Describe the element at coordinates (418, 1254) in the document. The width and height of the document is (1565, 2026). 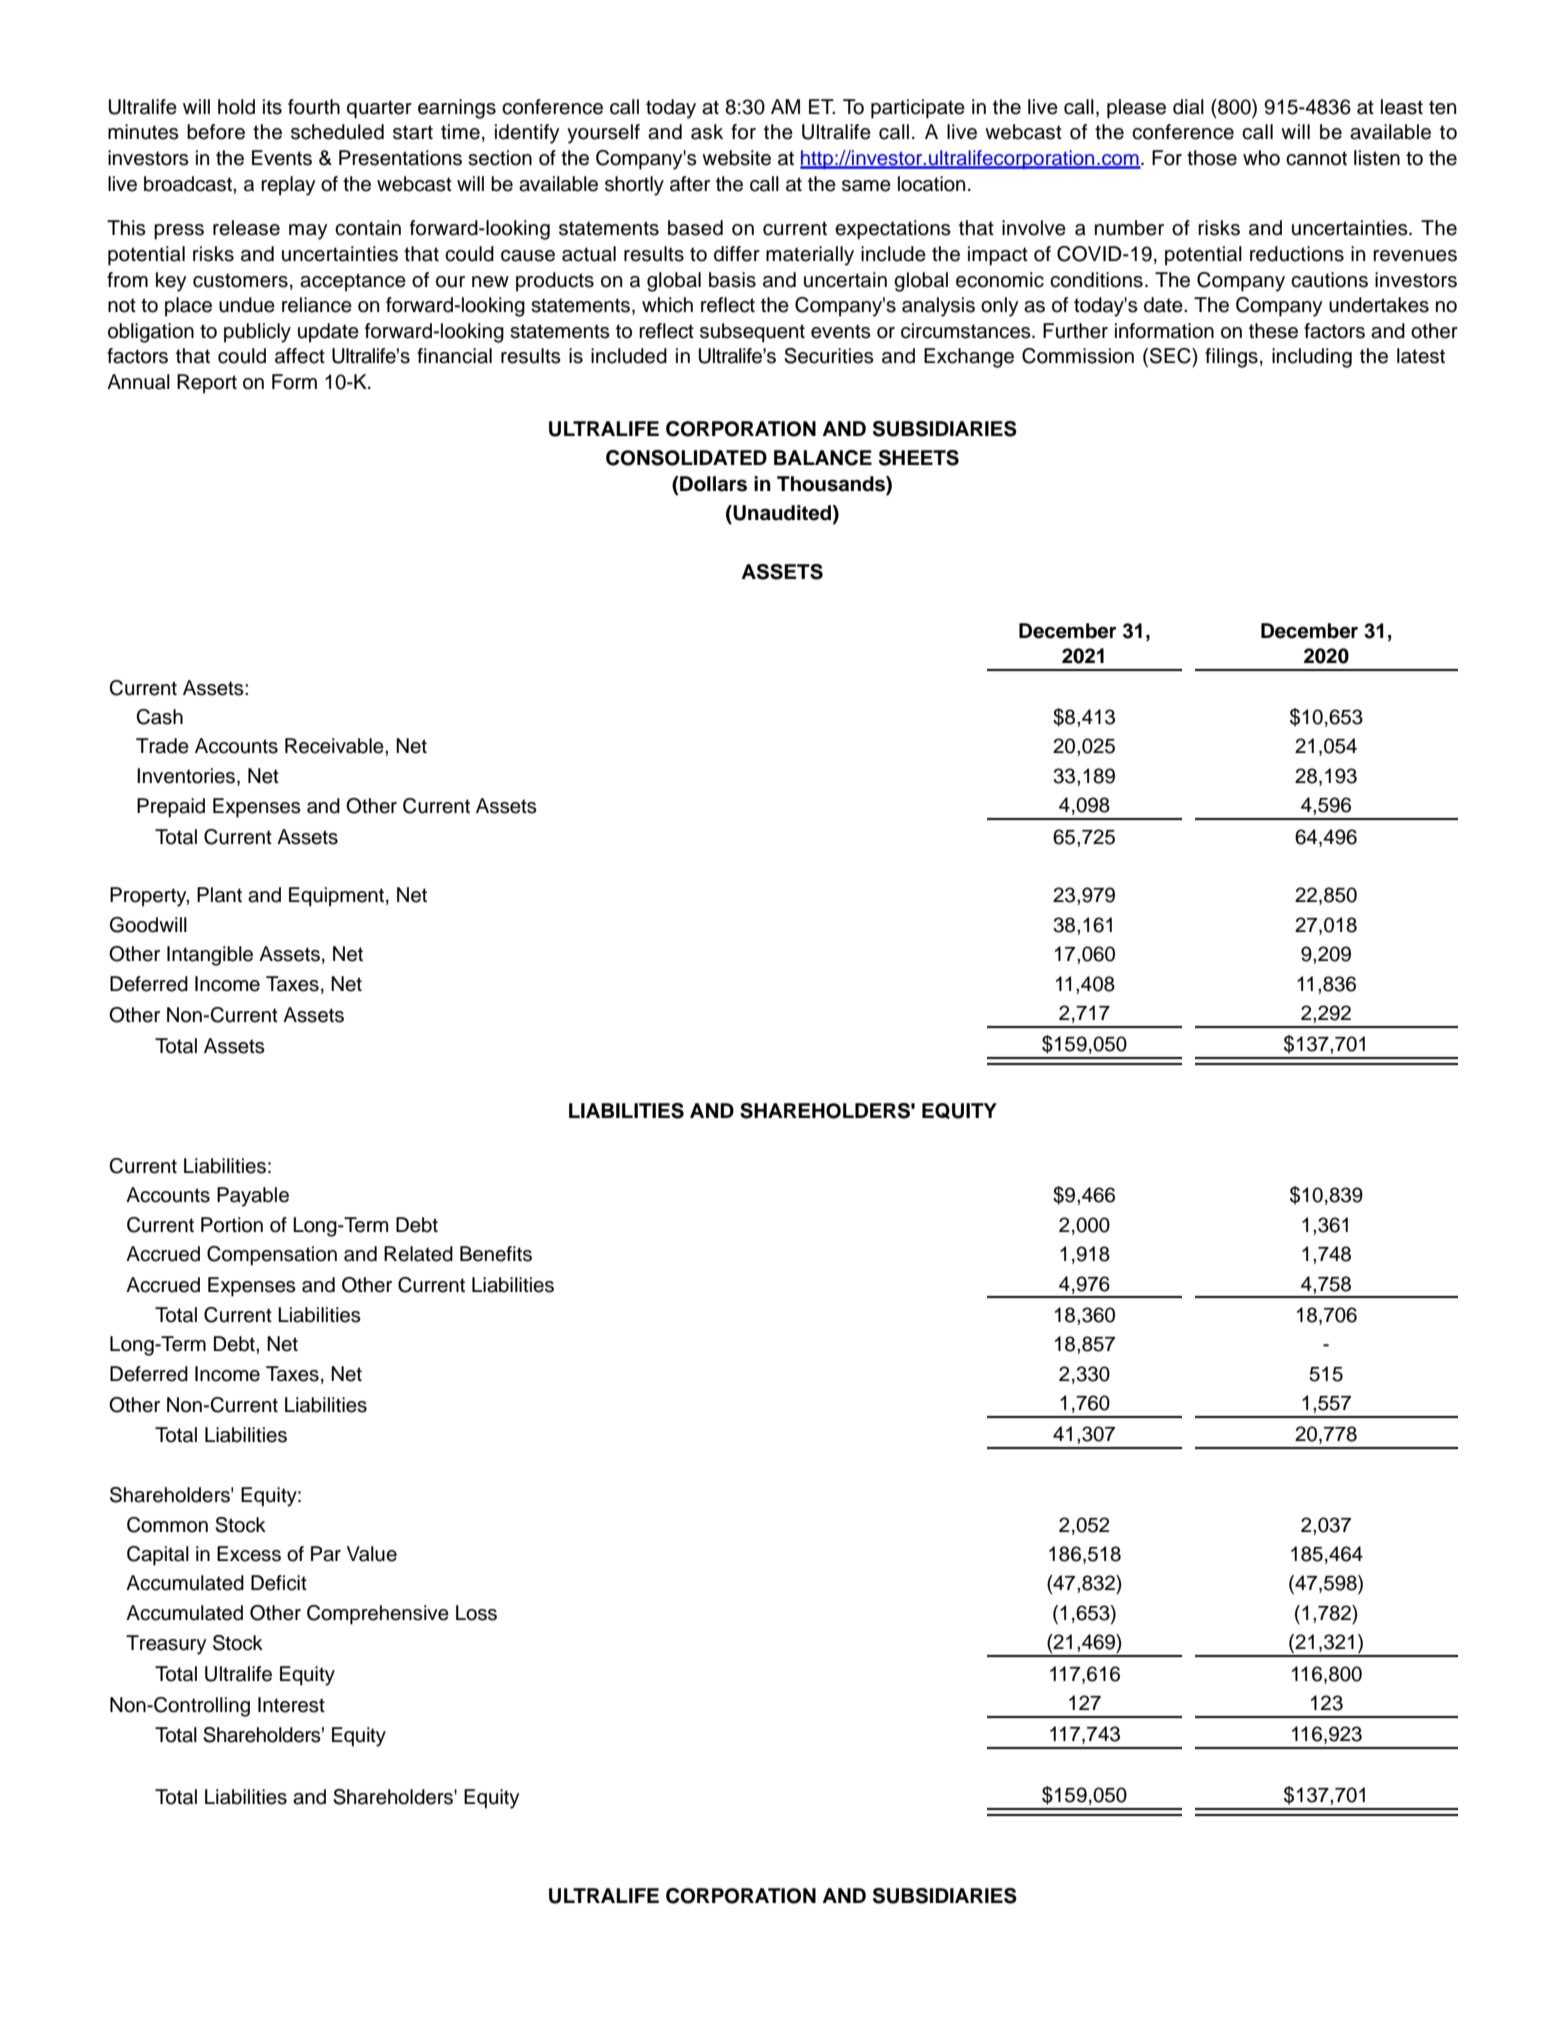
I see `Related` at that location.
